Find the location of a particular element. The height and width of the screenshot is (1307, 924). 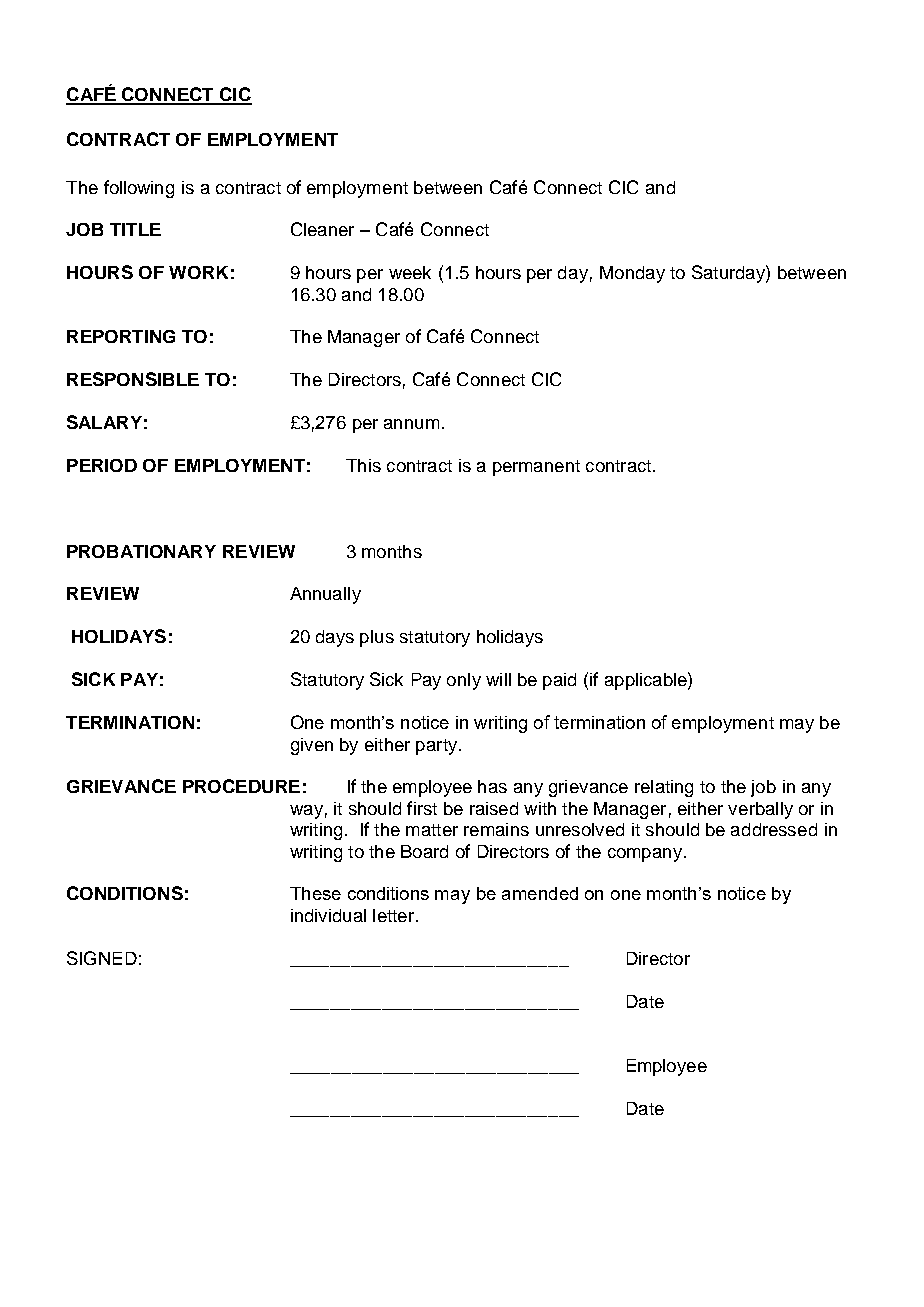

paid is located at coordinates (559, 681).
